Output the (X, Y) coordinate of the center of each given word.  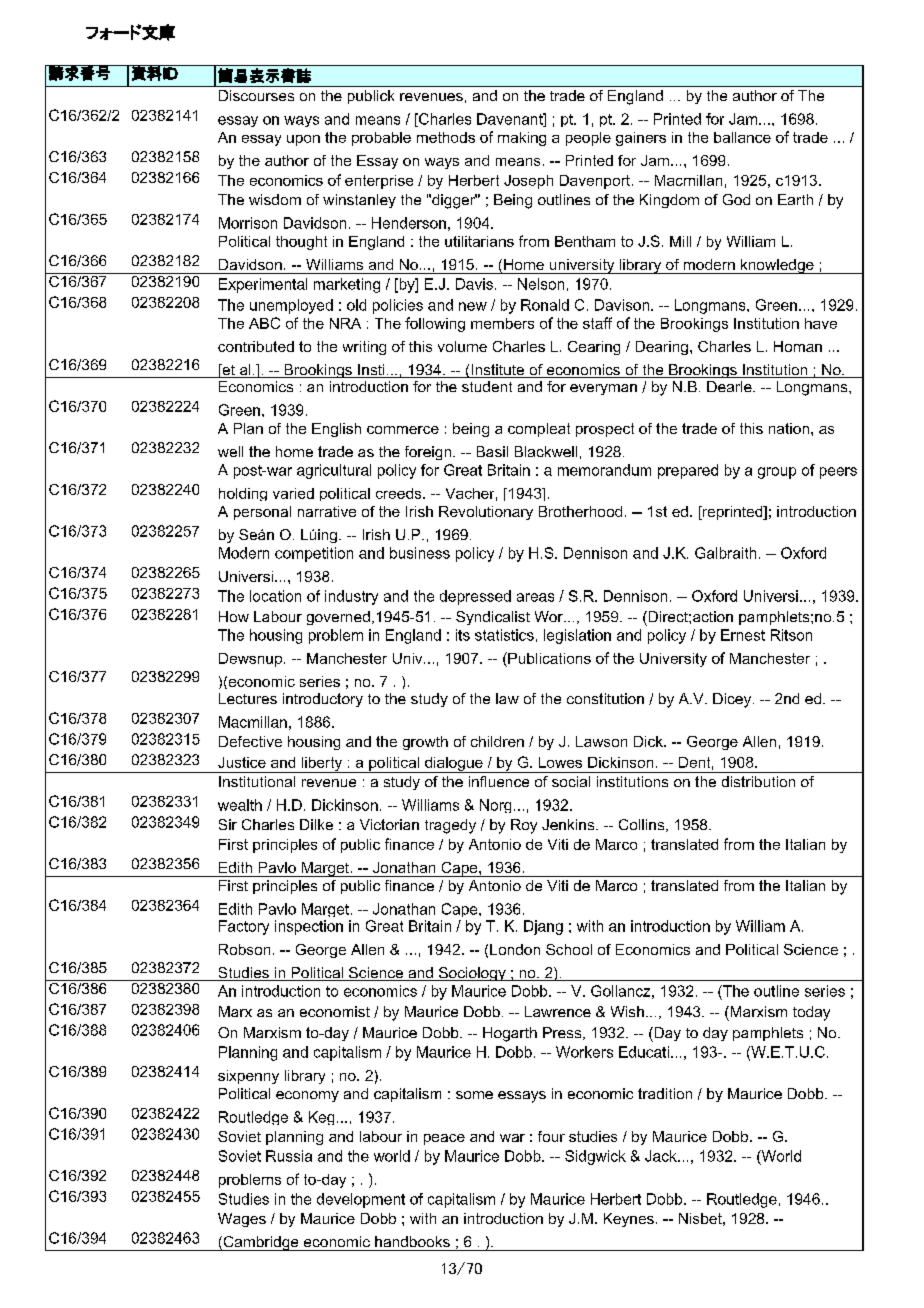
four (551, 1136)
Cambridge (261, 1243)
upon (303, 140)
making (522, 139)
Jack (662, 1156)
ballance (742, 137)
